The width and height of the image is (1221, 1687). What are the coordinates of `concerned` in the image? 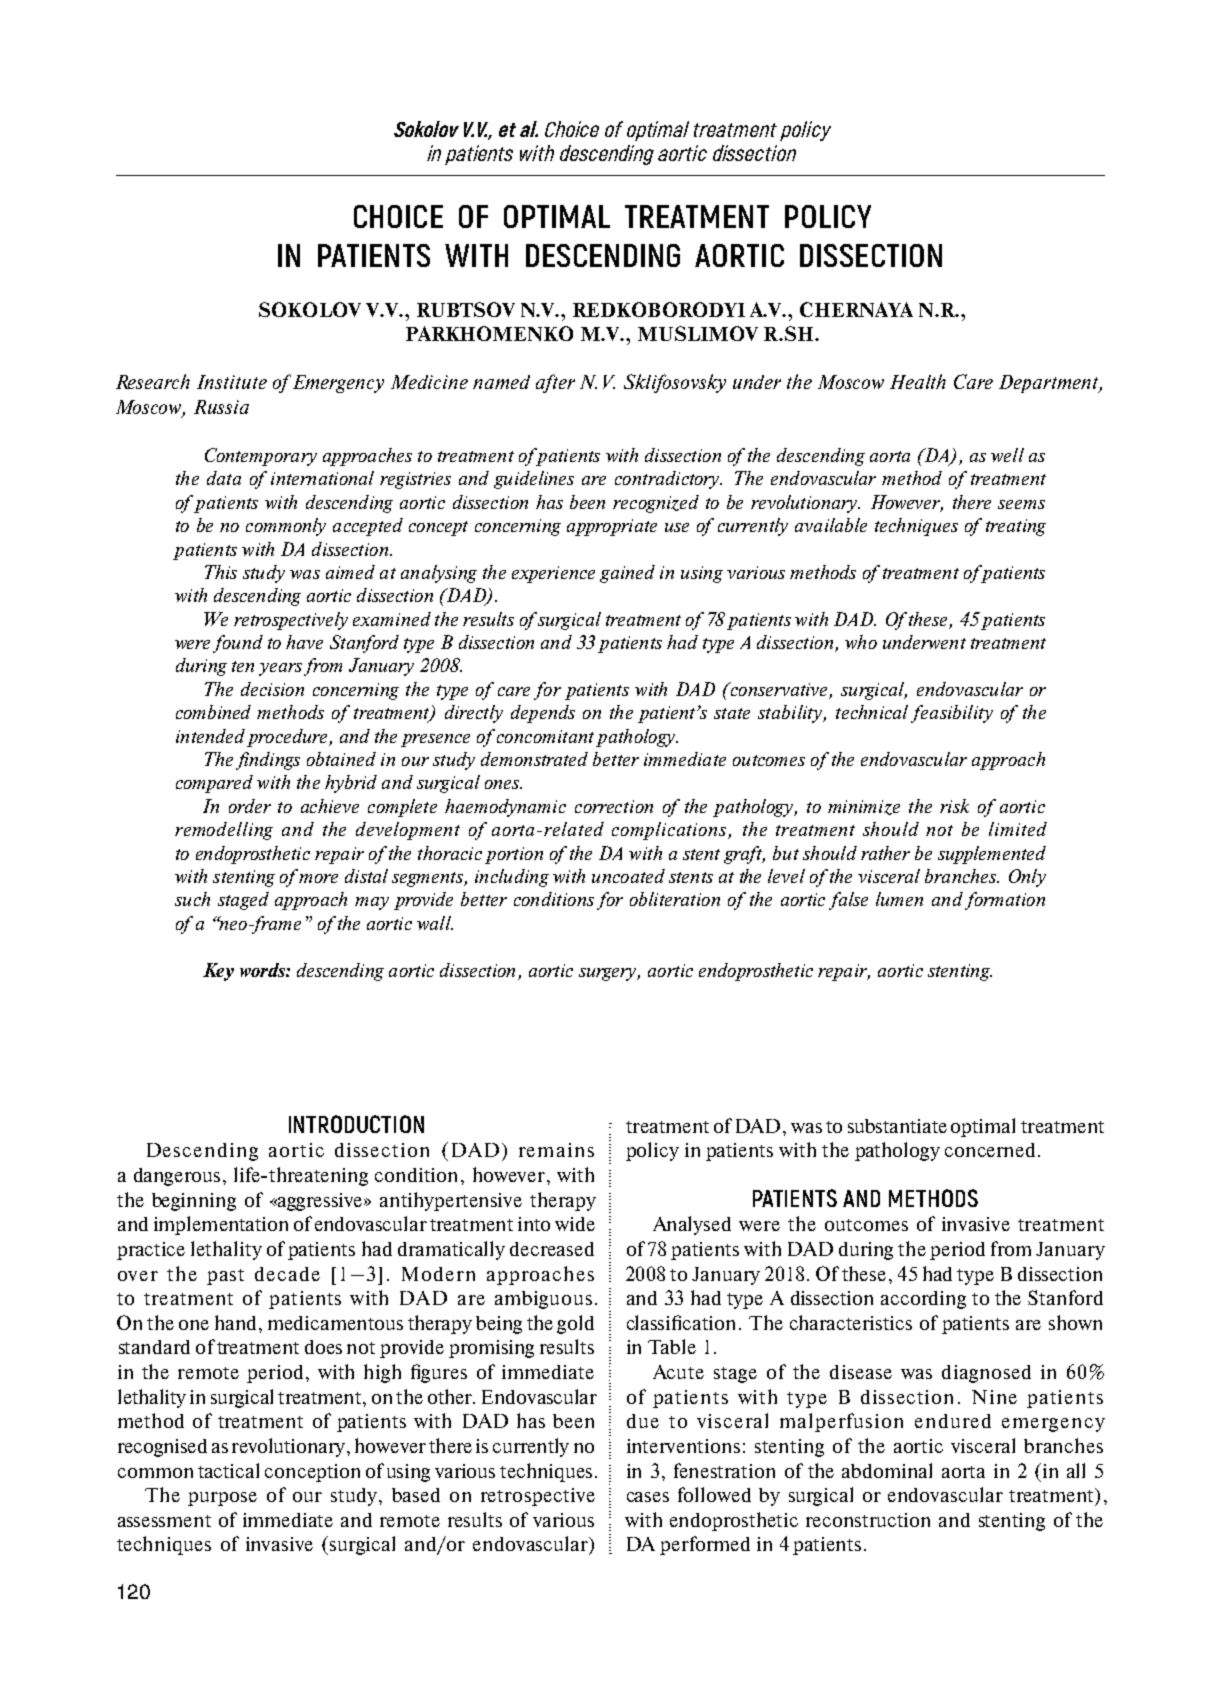 It's located at (992, 1150).
